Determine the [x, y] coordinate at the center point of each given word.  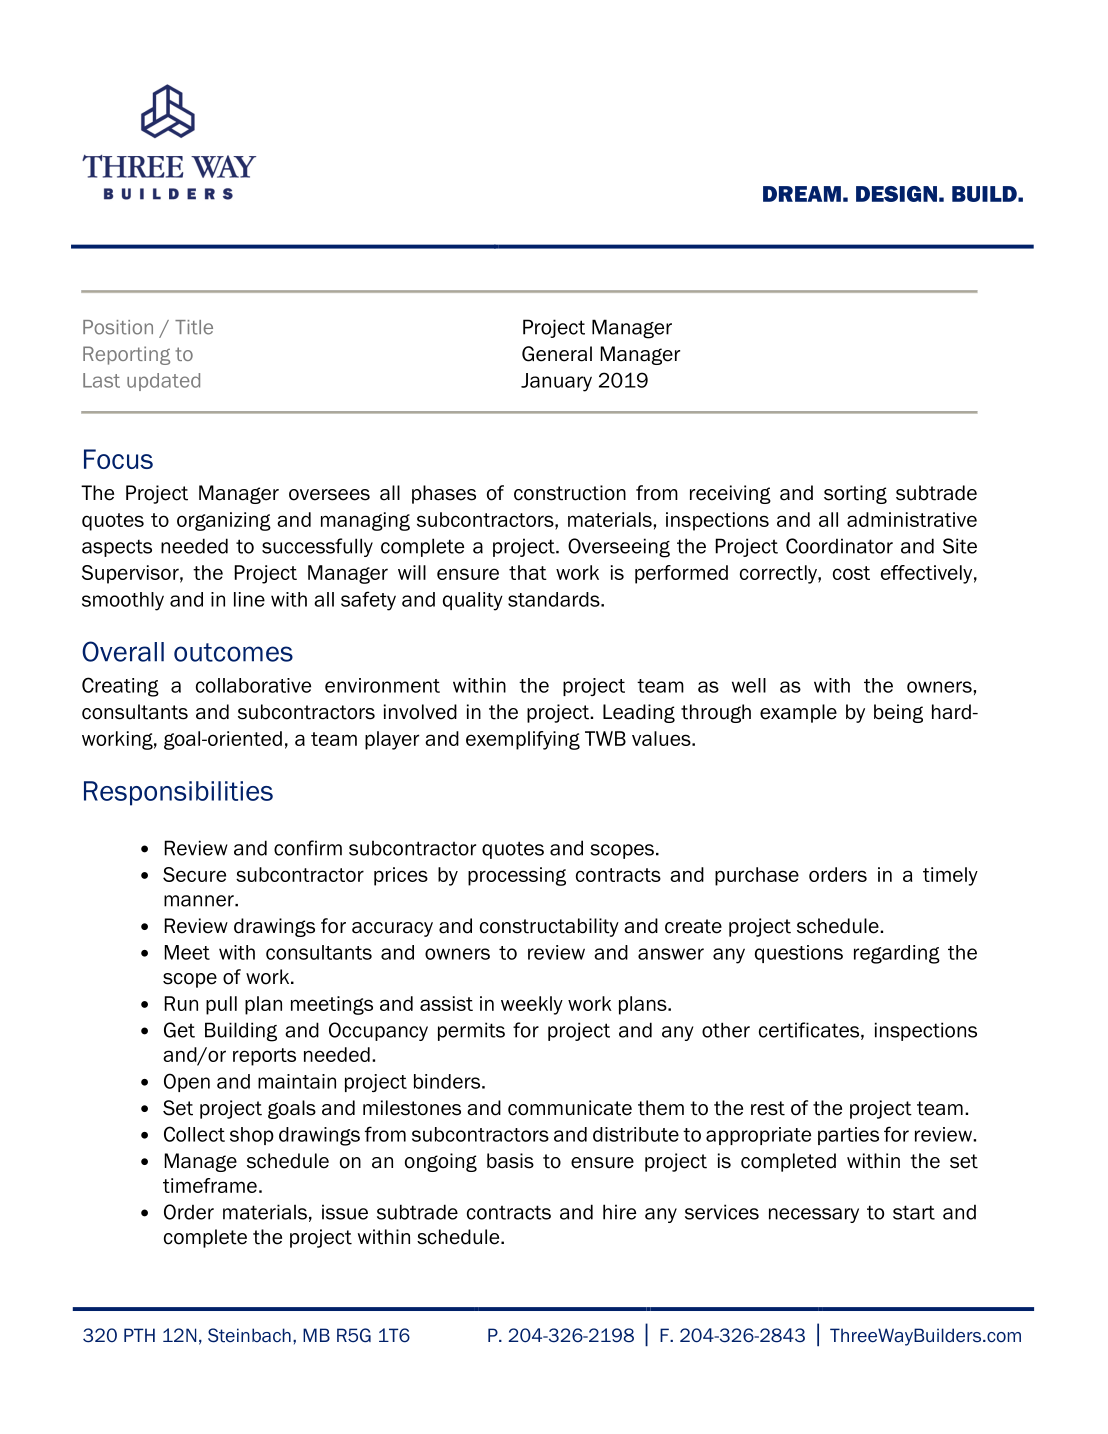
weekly [532, 1005]
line [249, 599]
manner [200, 901]
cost [851, 573]
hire [619, 1212]
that [528, 572]
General [557, 354]
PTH [139, 1335]
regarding [897, 954]
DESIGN [896, 194]
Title [194, 327]
